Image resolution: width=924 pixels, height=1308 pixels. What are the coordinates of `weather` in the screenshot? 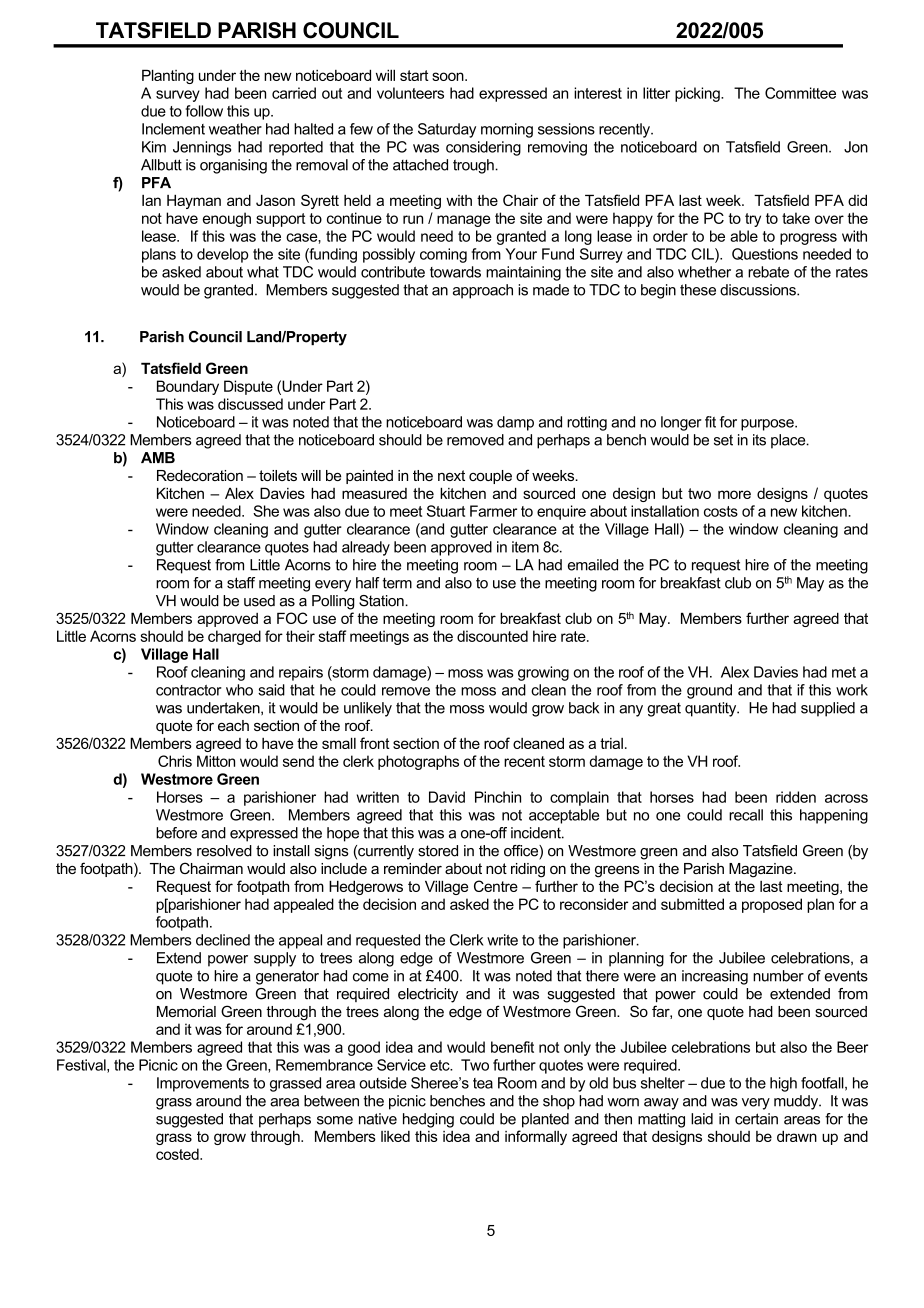 It's located at (235, 129).
